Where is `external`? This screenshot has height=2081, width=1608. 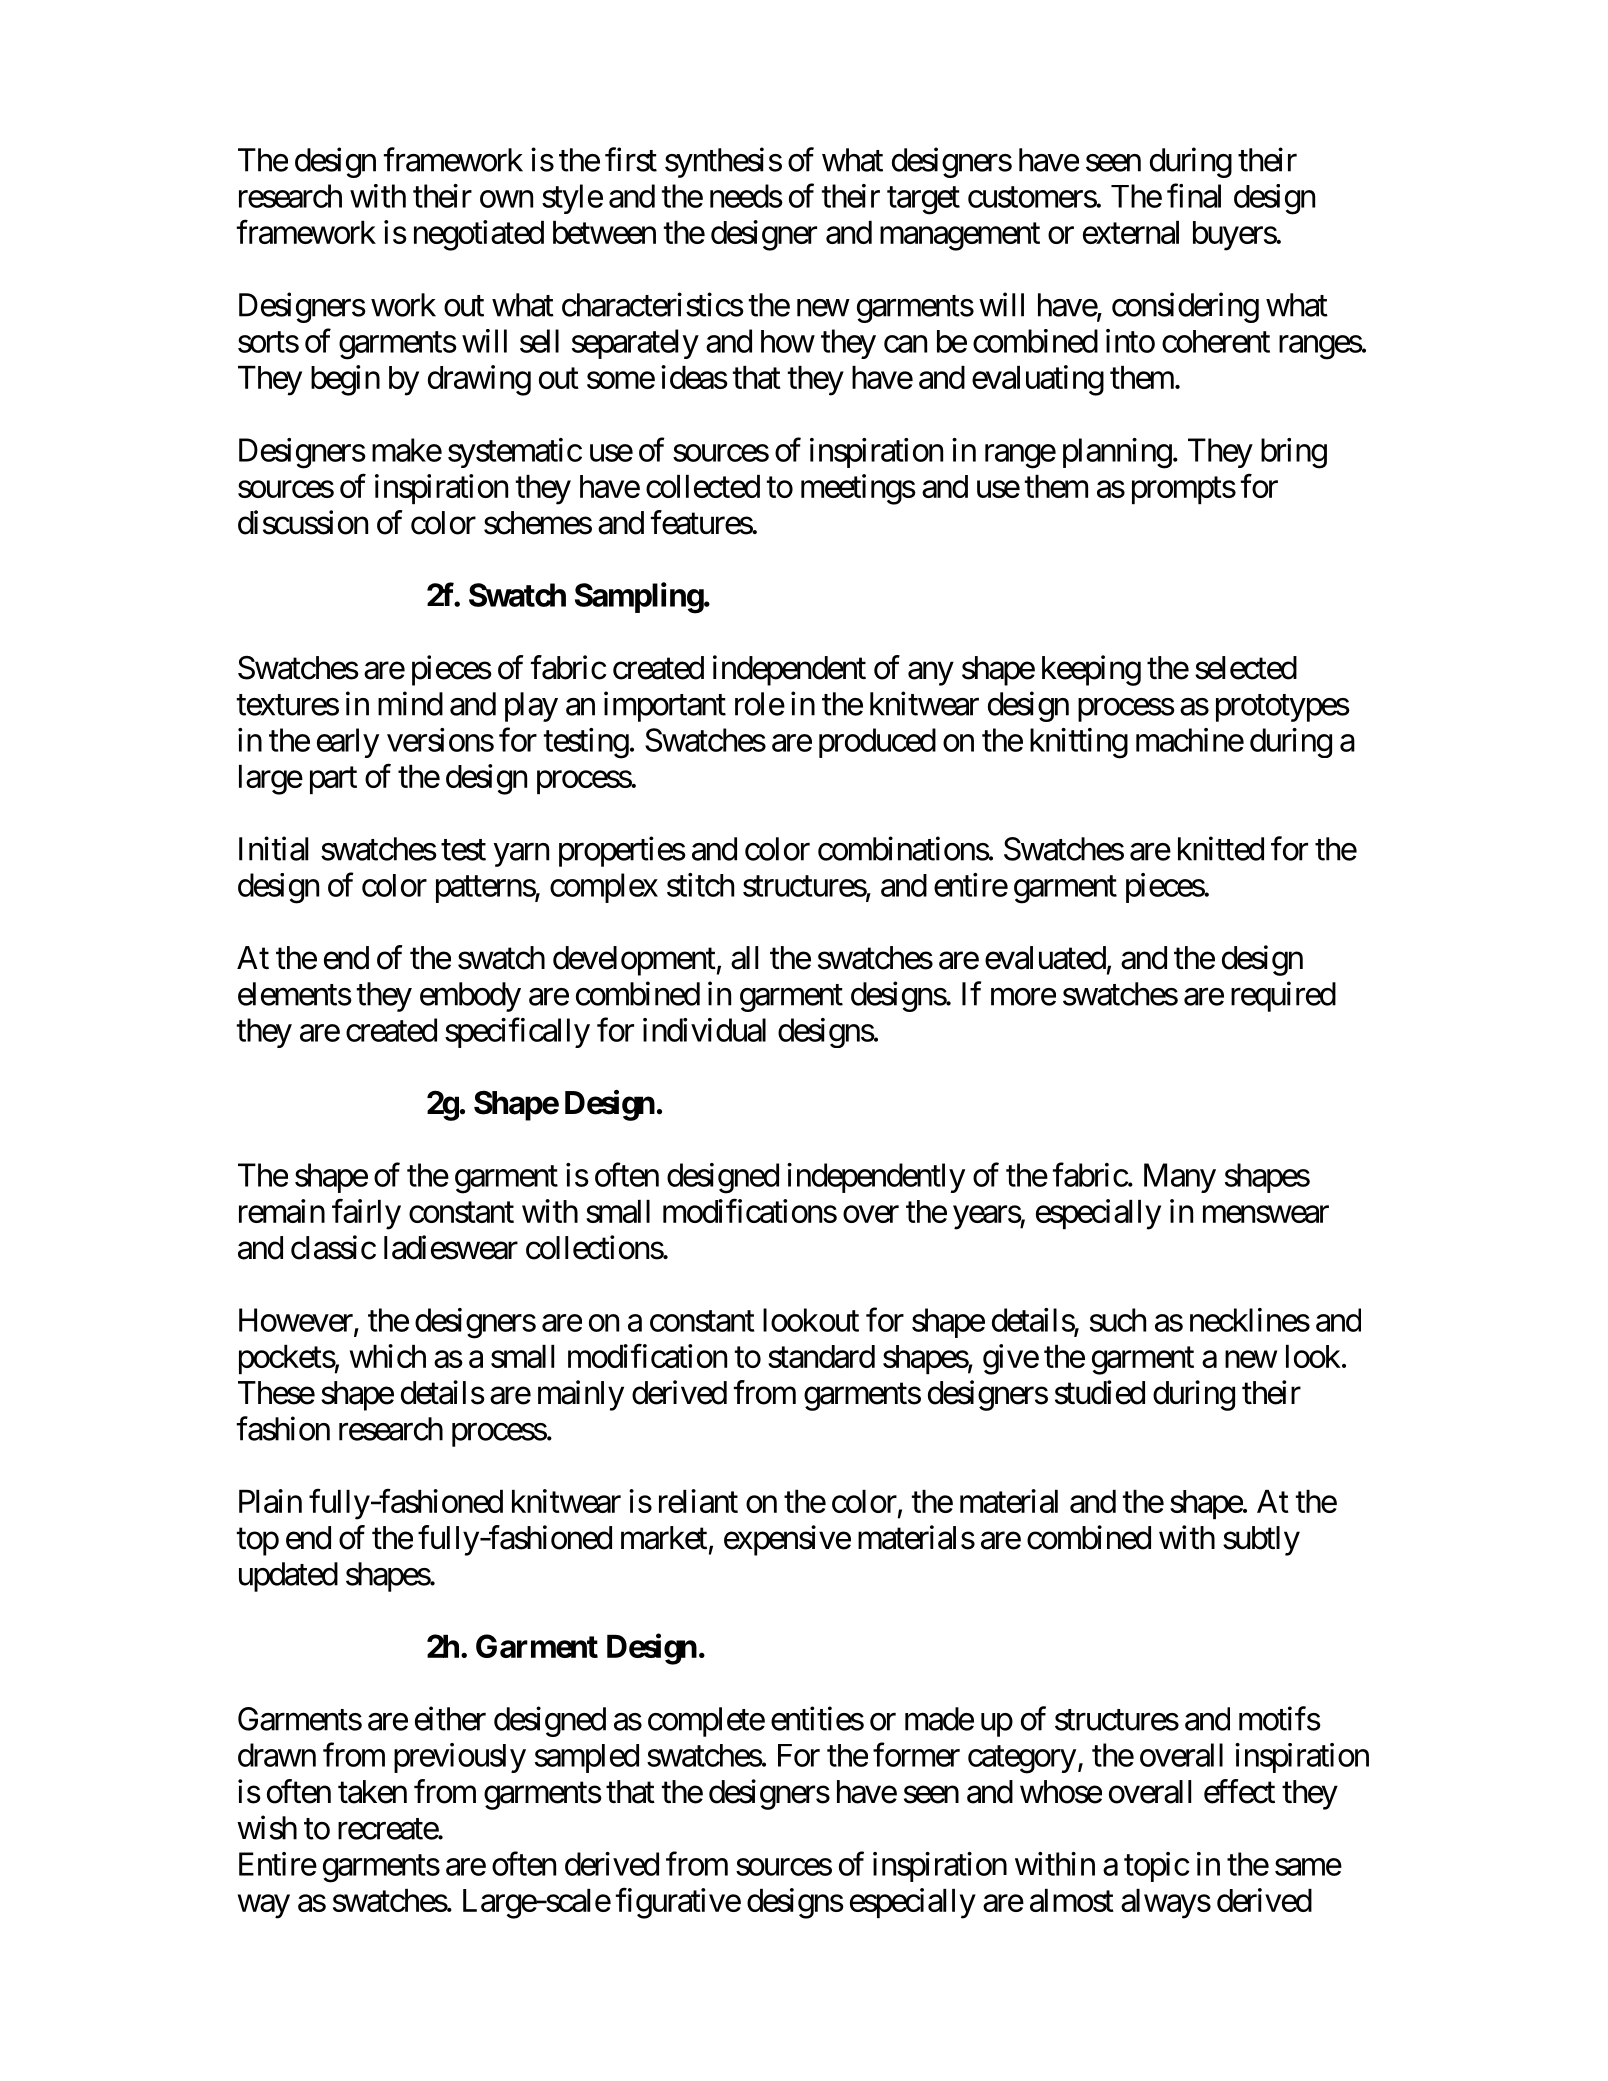 external is located at coordinates (1131, 232).
